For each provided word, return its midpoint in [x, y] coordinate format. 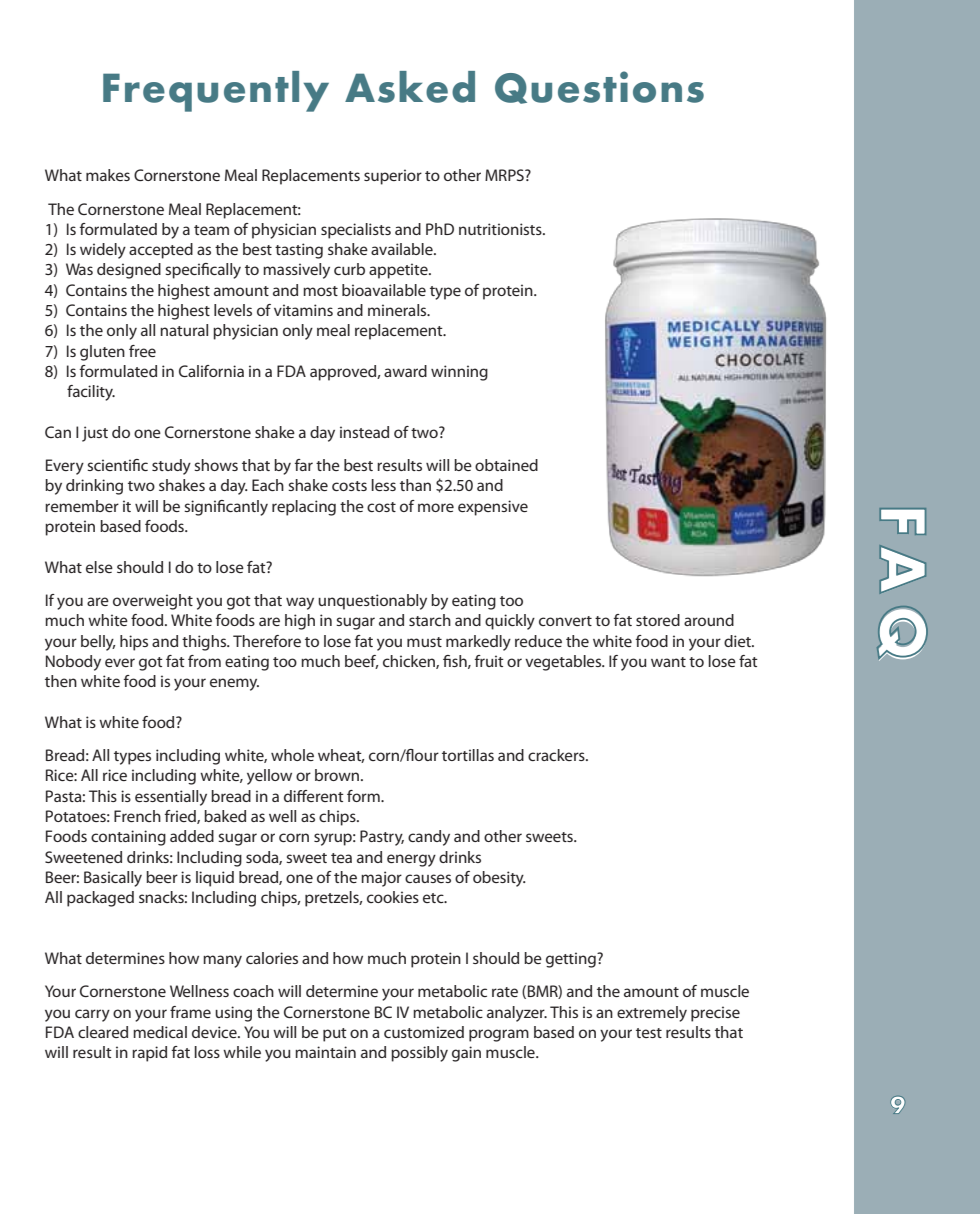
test [649, 1033]
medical [160, 1032]
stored [658, 620]
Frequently [216, 91]
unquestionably [372, 602]
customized [424, 1032]
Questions [599, 87]
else [99, 567]
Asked [410, 87]
